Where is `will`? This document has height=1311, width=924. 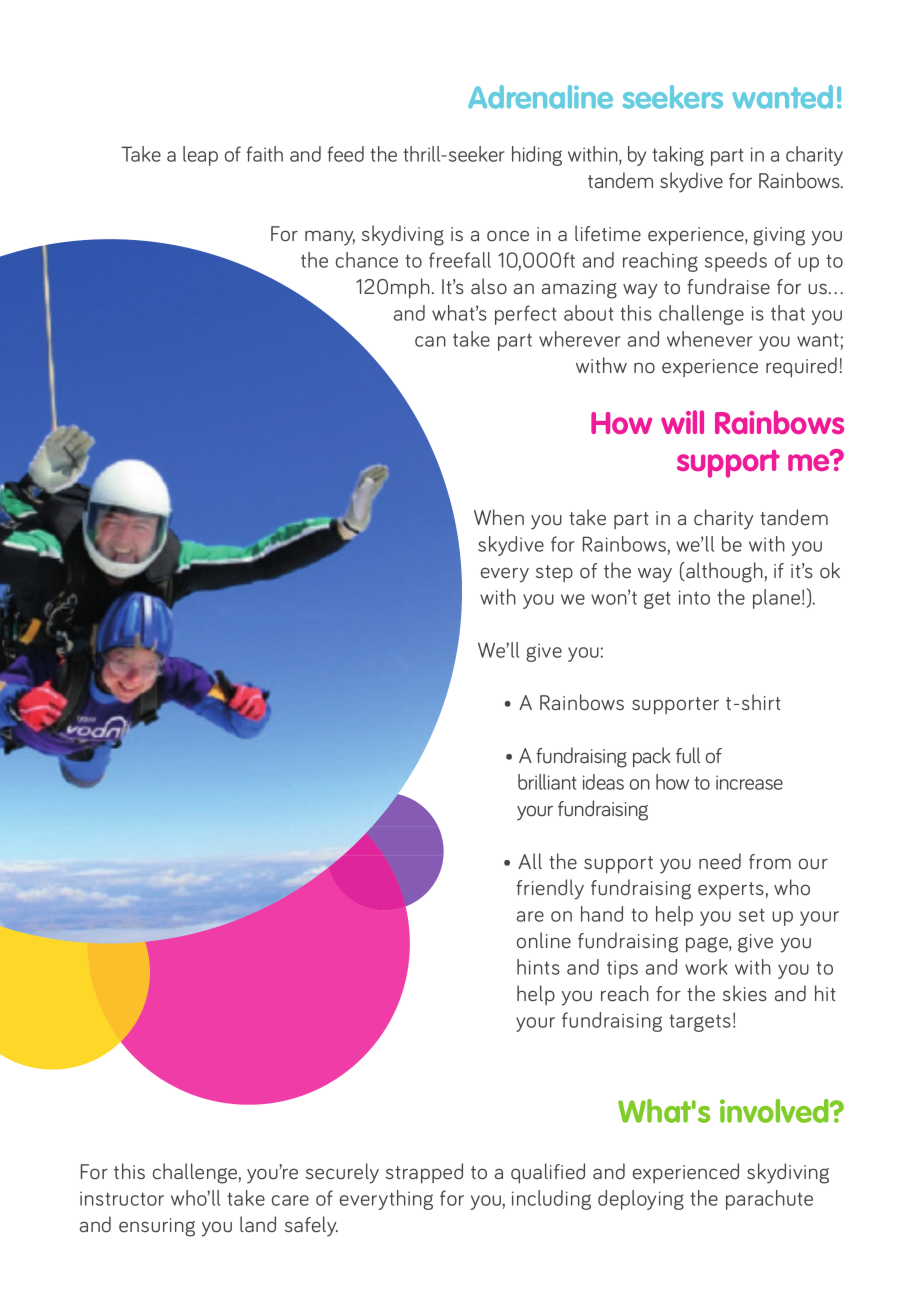
will is located at coordinates (682, 422).
